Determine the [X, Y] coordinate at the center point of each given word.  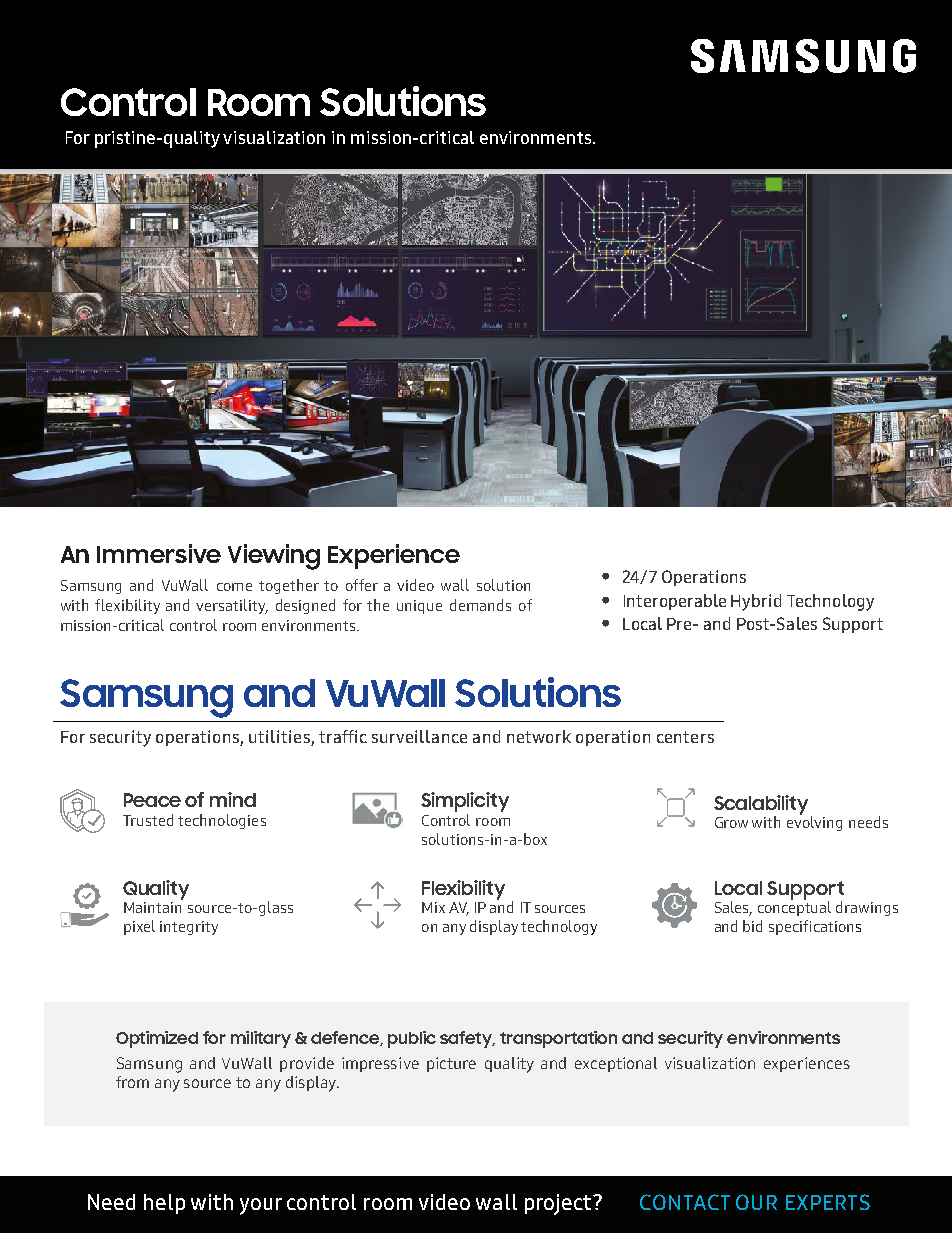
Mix [433, 907]
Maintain [152, 907]
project [559, 1204]
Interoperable [675, 602]
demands [480, 605]
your [261, 1206]
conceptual [794, 907]
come [234, 587]
